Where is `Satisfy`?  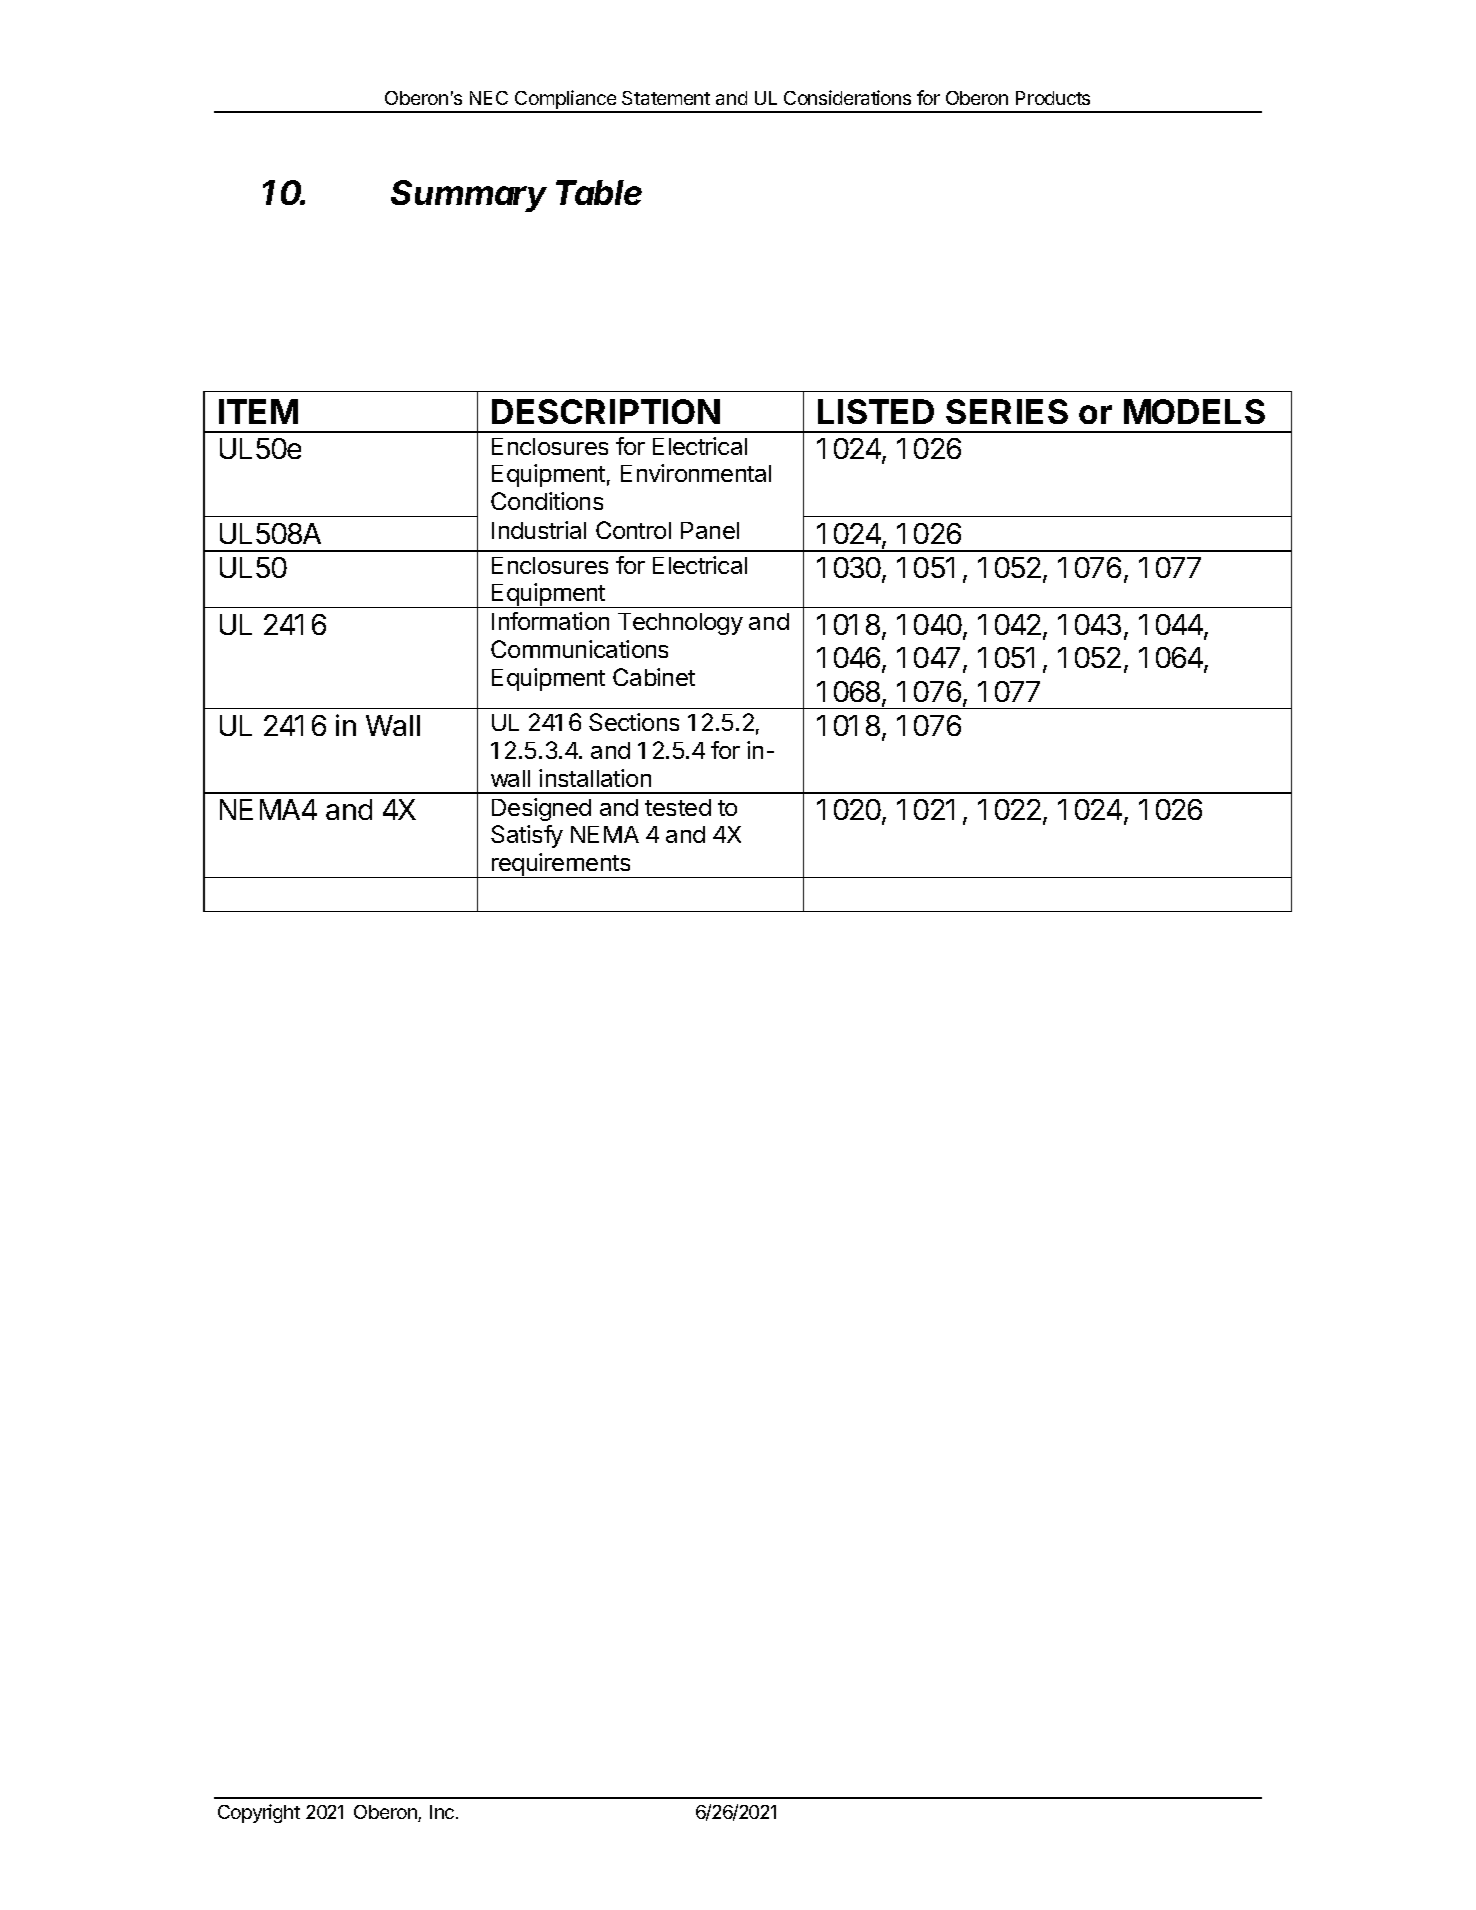 Satisfy is located at coordinates (527, 836).
